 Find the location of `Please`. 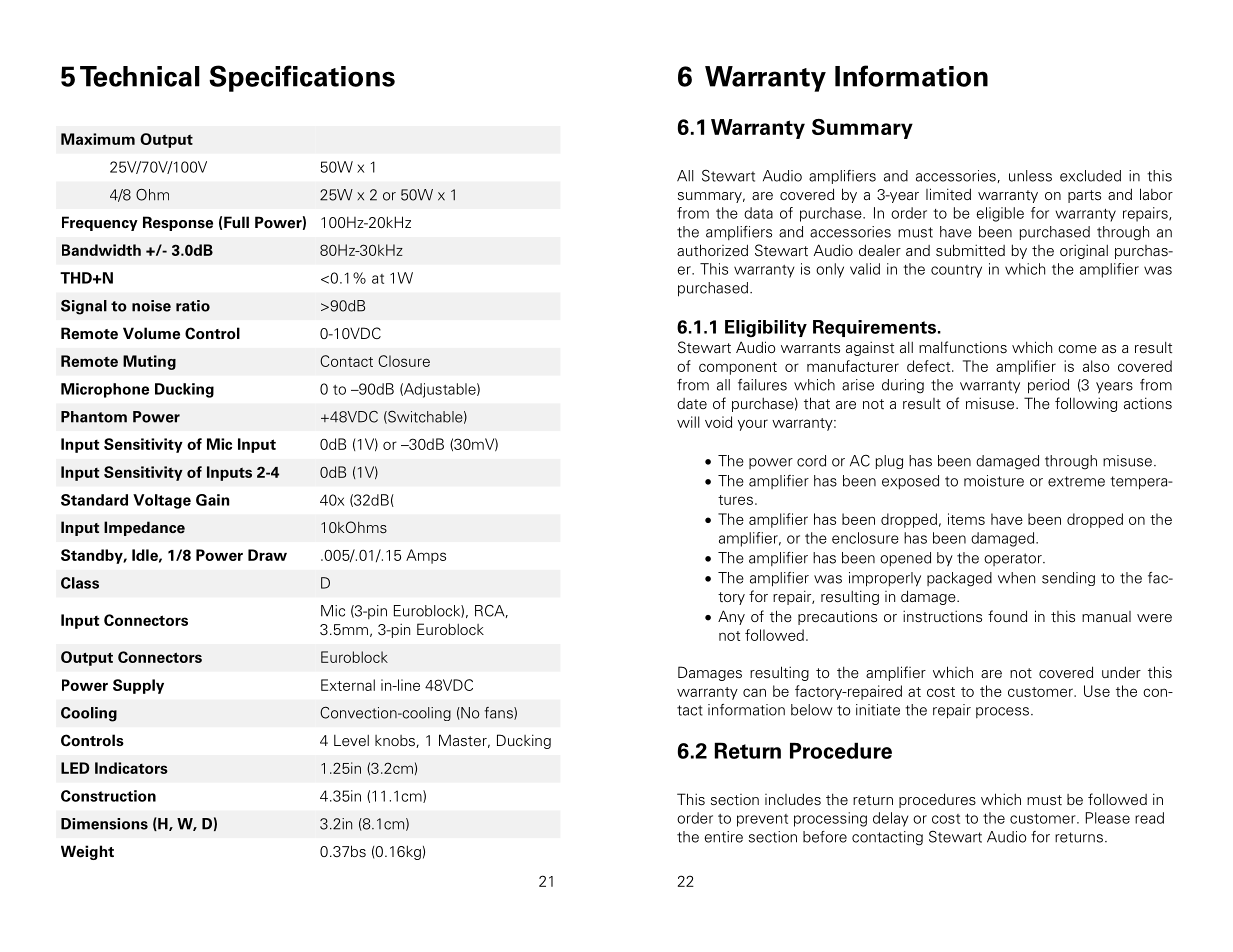

Please is located at coordinates (1108, 818).
